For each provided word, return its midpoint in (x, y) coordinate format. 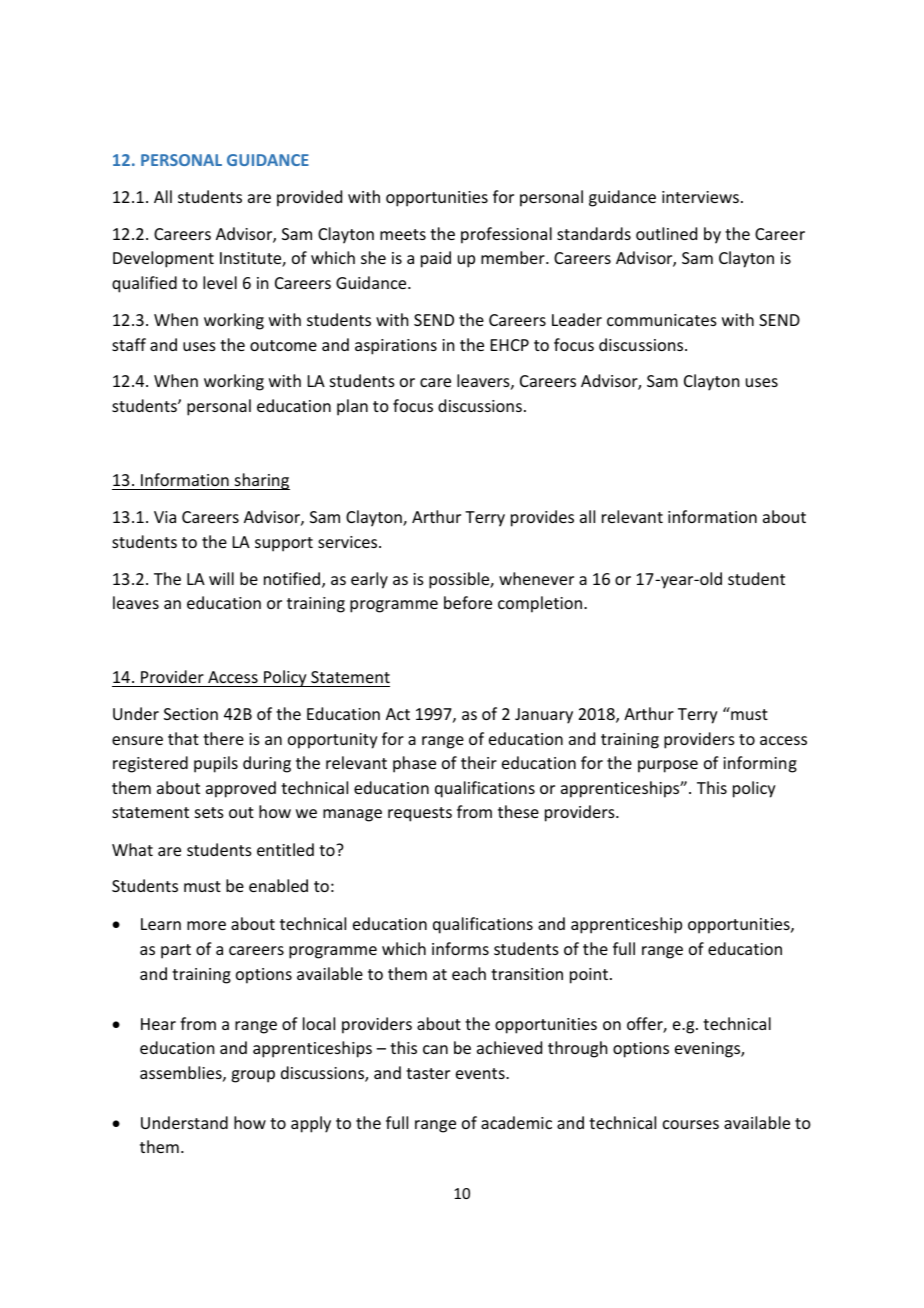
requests (420, 814)
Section (191, 714)
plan (352, 407)
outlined (666, 233)
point (590, 976)
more (206, 925)
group (253, 1076)
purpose (668, 766)
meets (403, 234)
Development (163, 259)
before (468, 602)
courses (691, 1124)
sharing (261, 481)
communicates (662, 320)
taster (428, 1073)
